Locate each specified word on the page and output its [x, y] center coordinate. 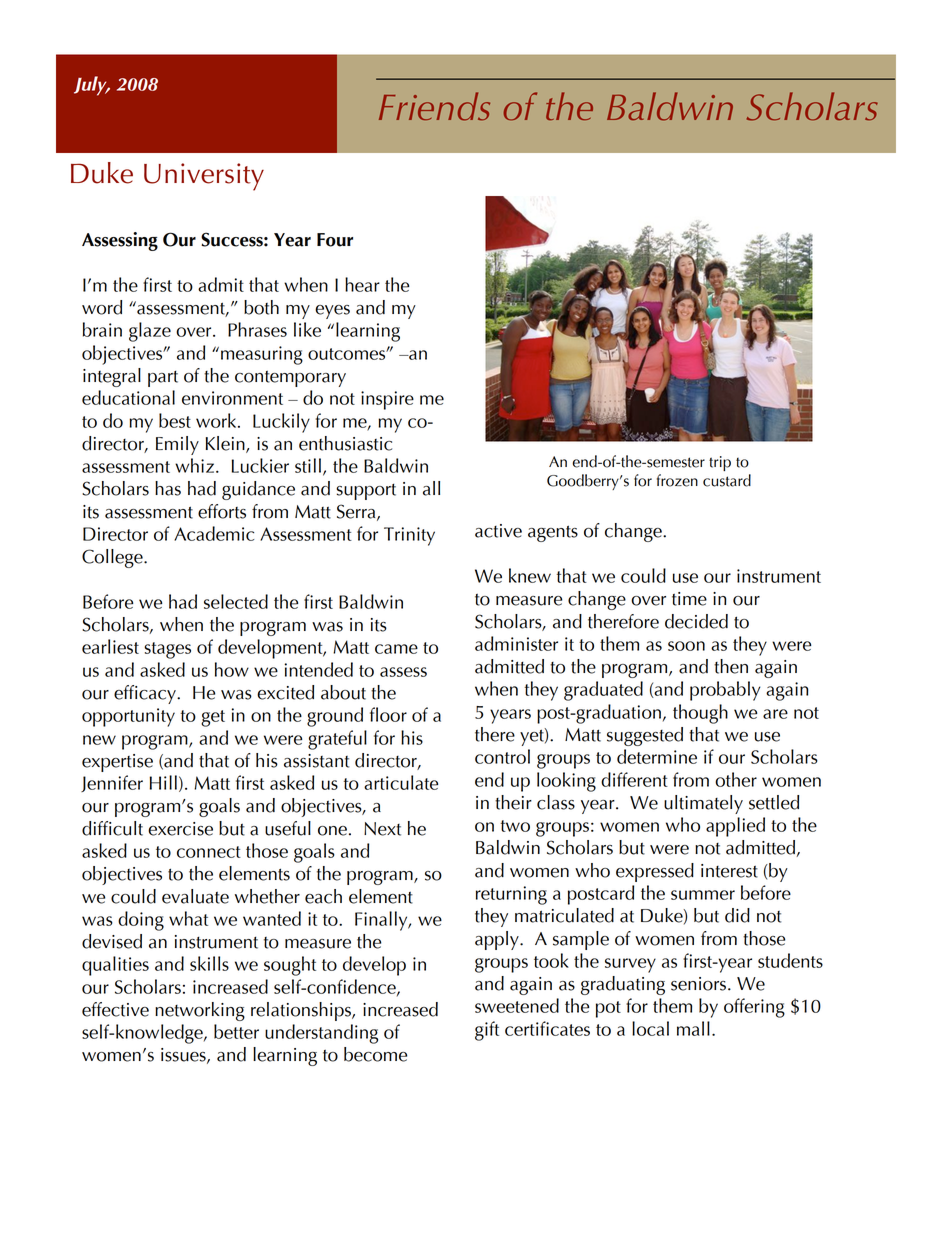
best [175, 420]
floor [388, 714]
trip [720, 463]
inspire [387, 400]
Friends [434, 106]
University [204, 177]
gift [487, 1031]
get [213, 718]
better [236, 1031]
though [700, 714]
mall [693, 1028]
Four [335, 240]
